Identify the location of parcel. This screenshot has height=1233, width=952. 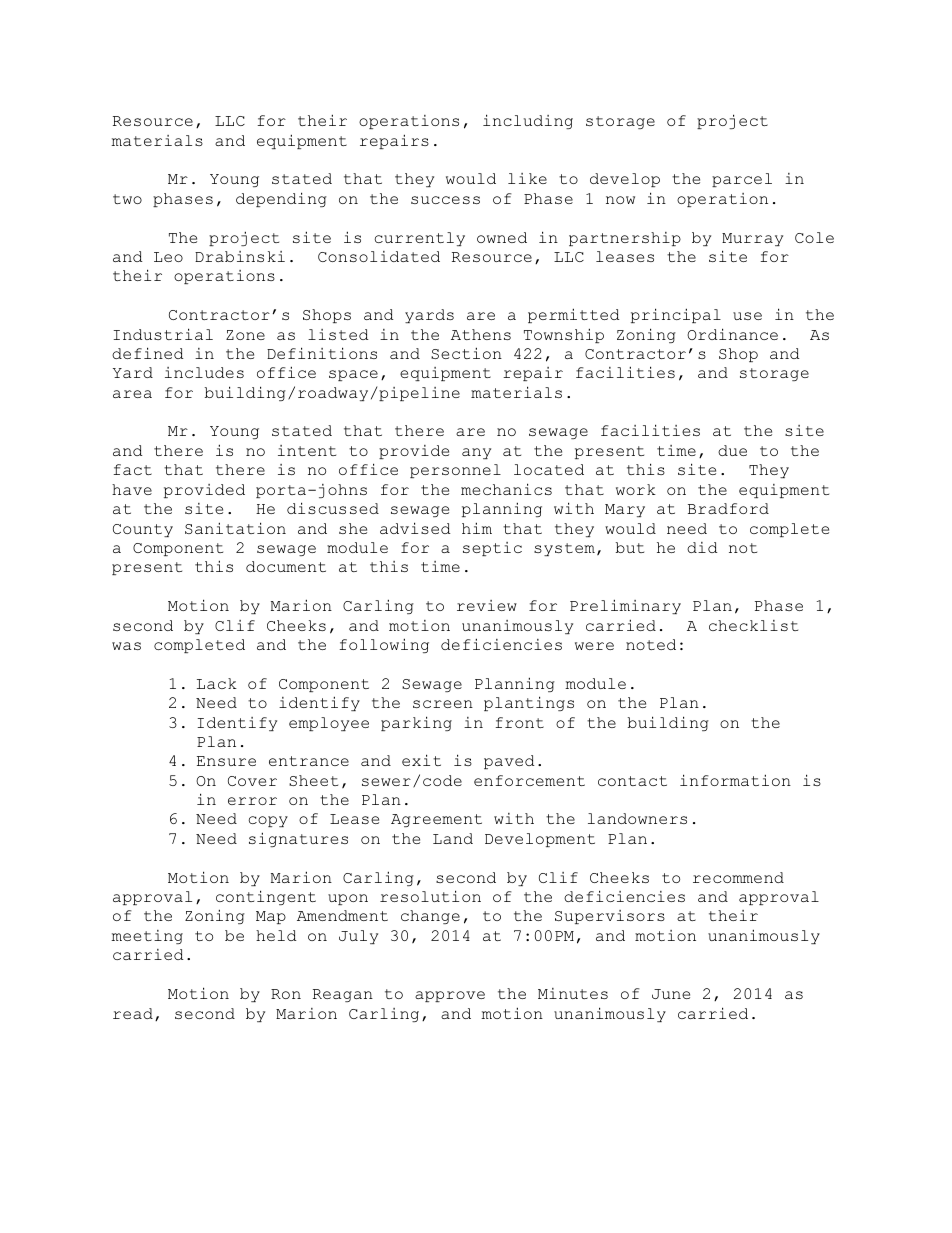
(742, 180).
